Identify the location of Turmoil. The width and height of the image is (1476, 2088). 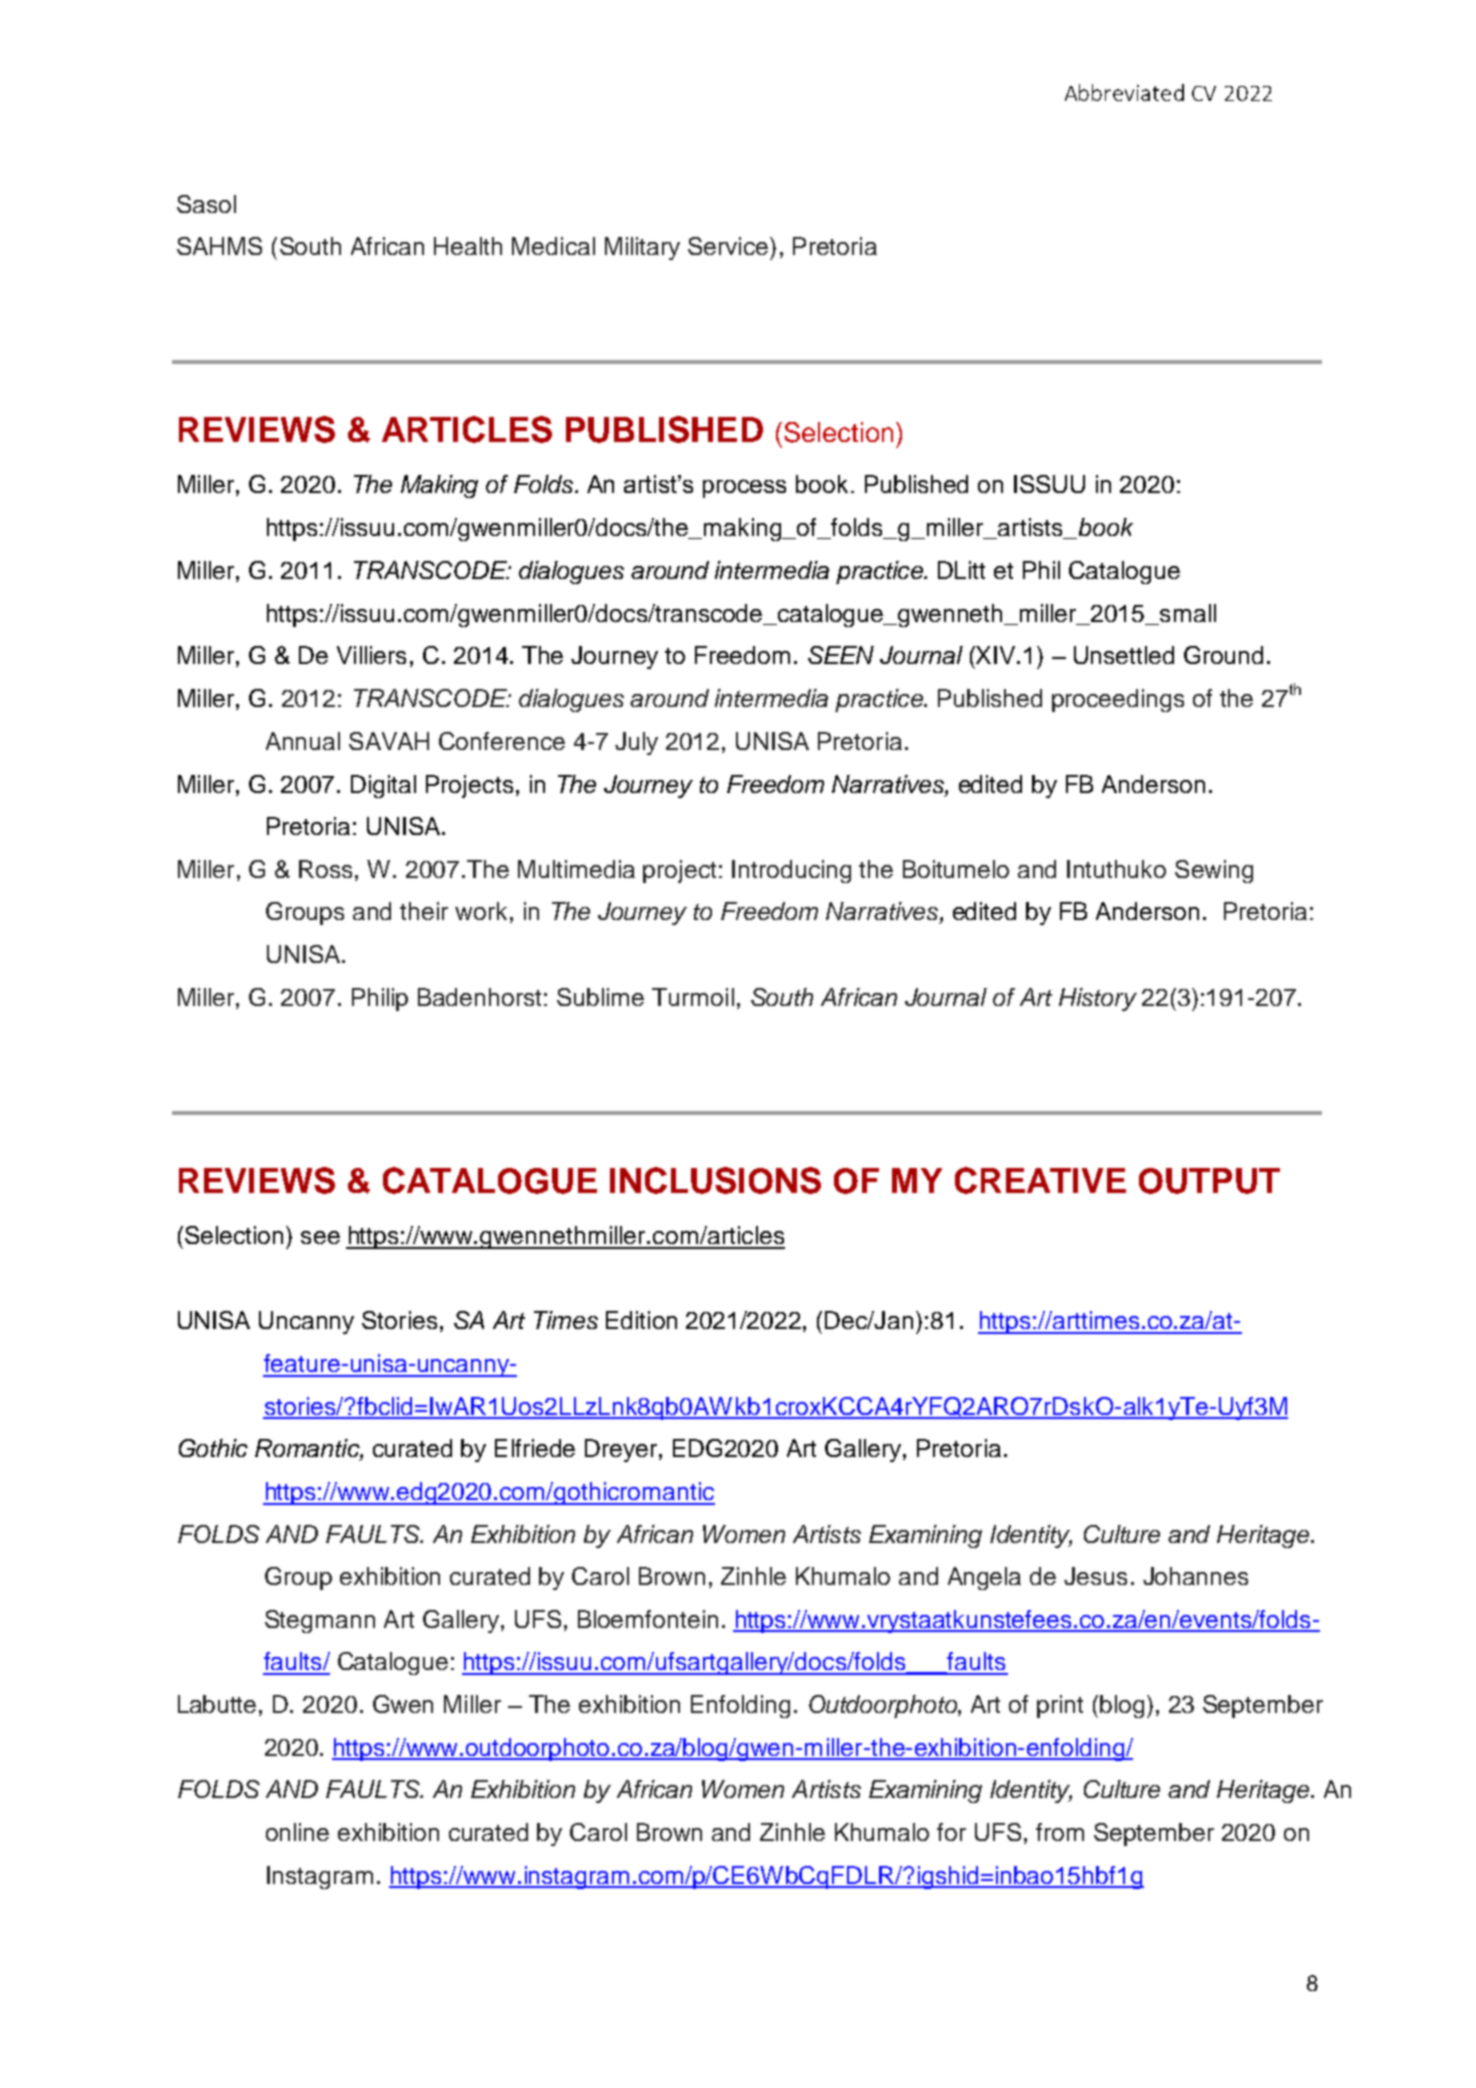
(693, 997).
